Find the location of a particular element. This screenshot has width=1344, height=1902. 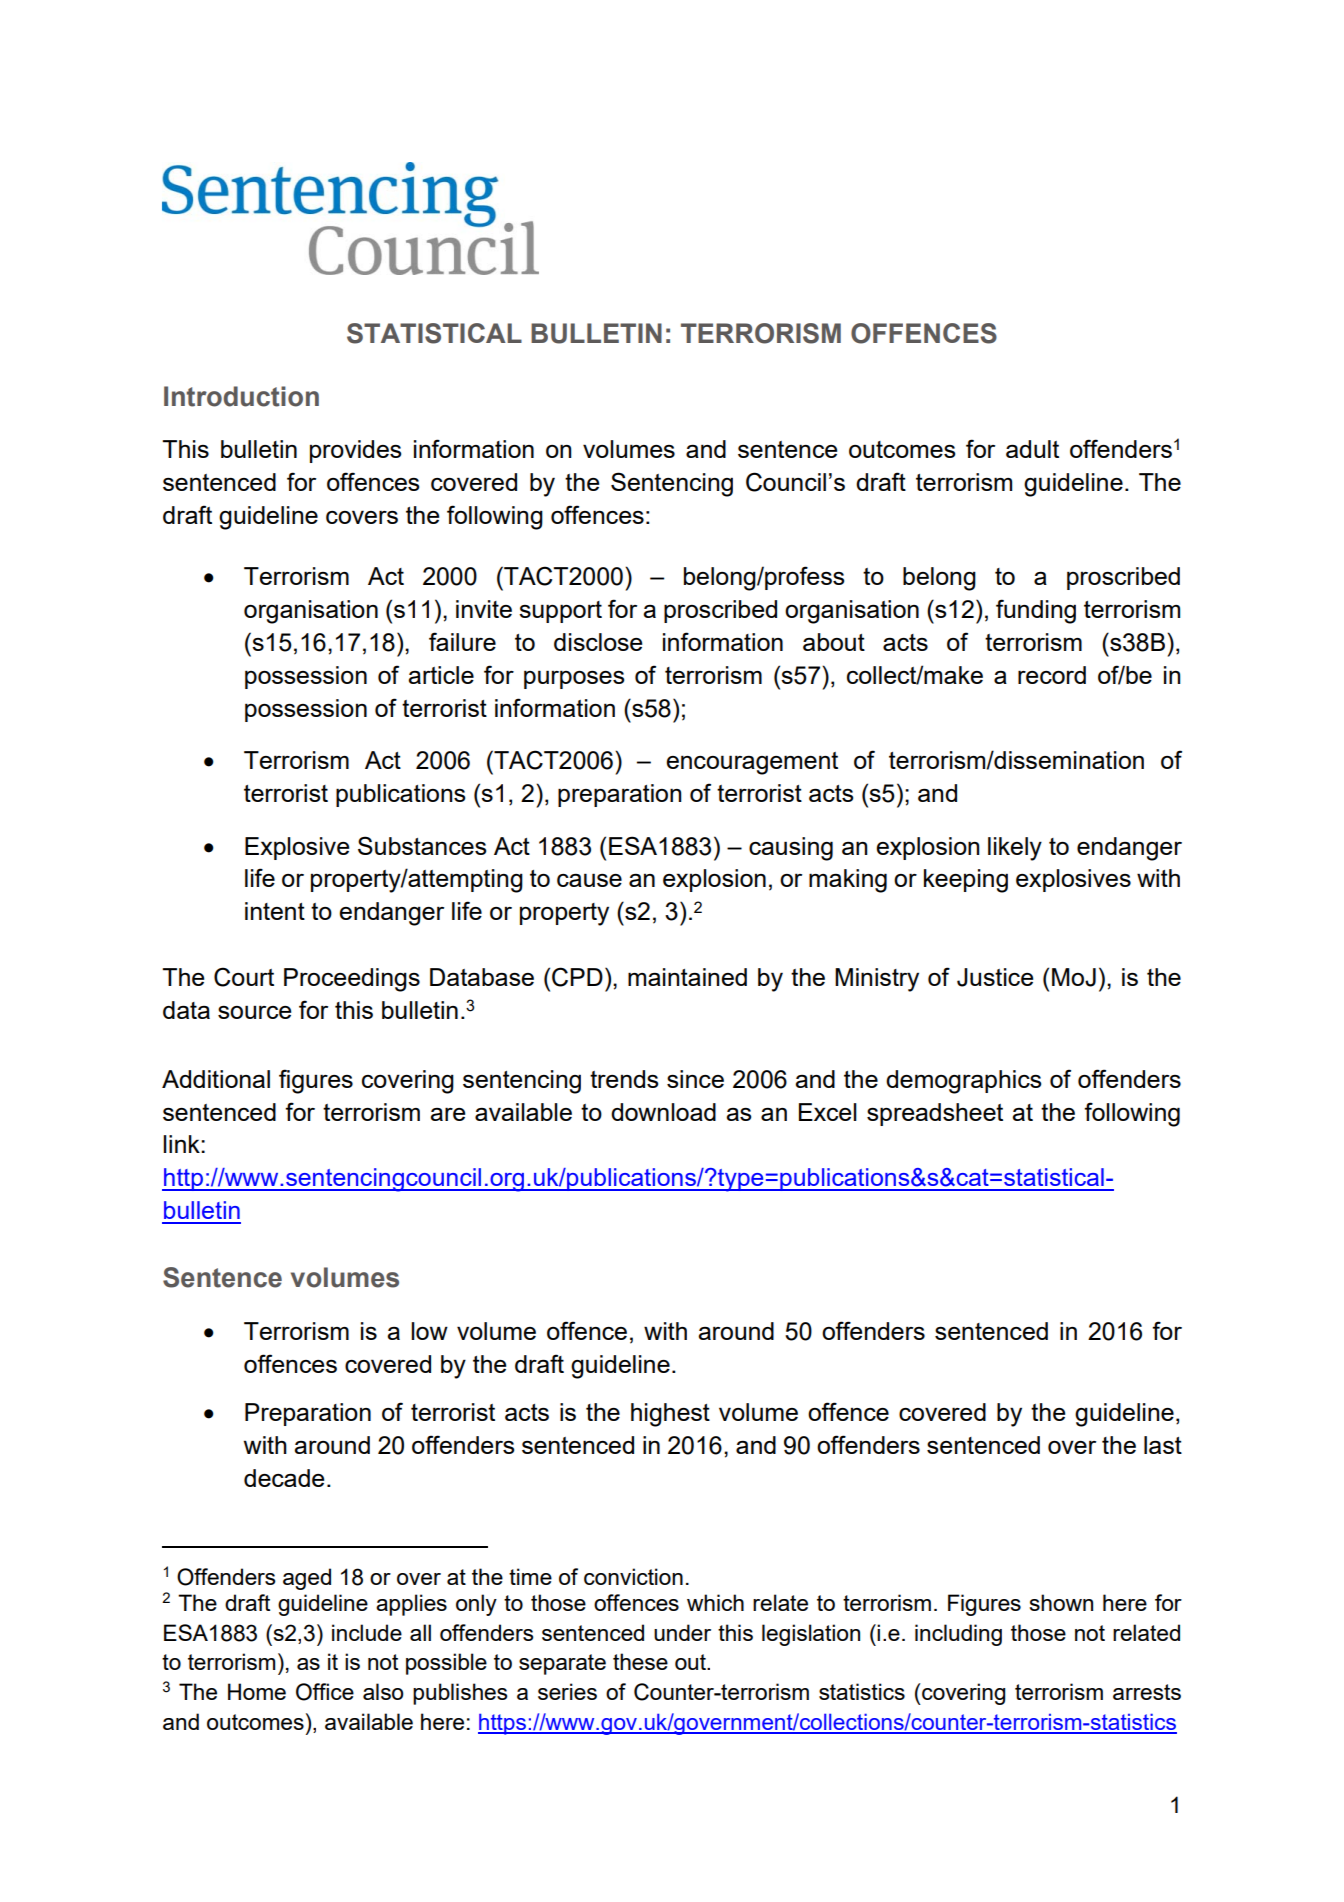

provides is located at coordinates (355, 451).
